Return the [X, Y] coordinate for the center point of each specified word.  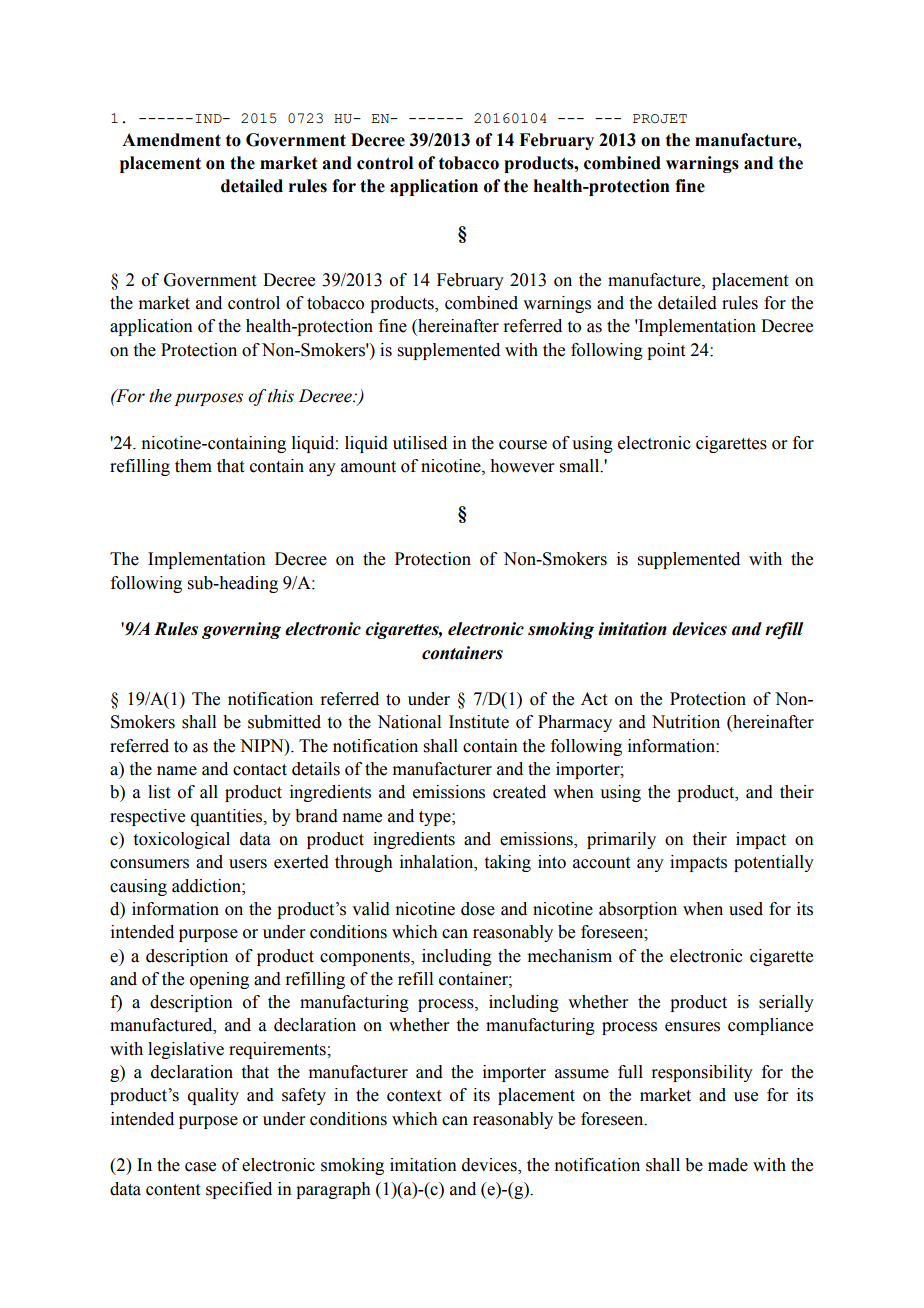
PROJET [660, 119]
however [522, 466]
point [666, 351]
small [581, 466]
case [200, 1167]
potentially [774, 863]
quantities [228, 817]
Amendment [171, 140]
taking [508, 863]
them [193, 466]
